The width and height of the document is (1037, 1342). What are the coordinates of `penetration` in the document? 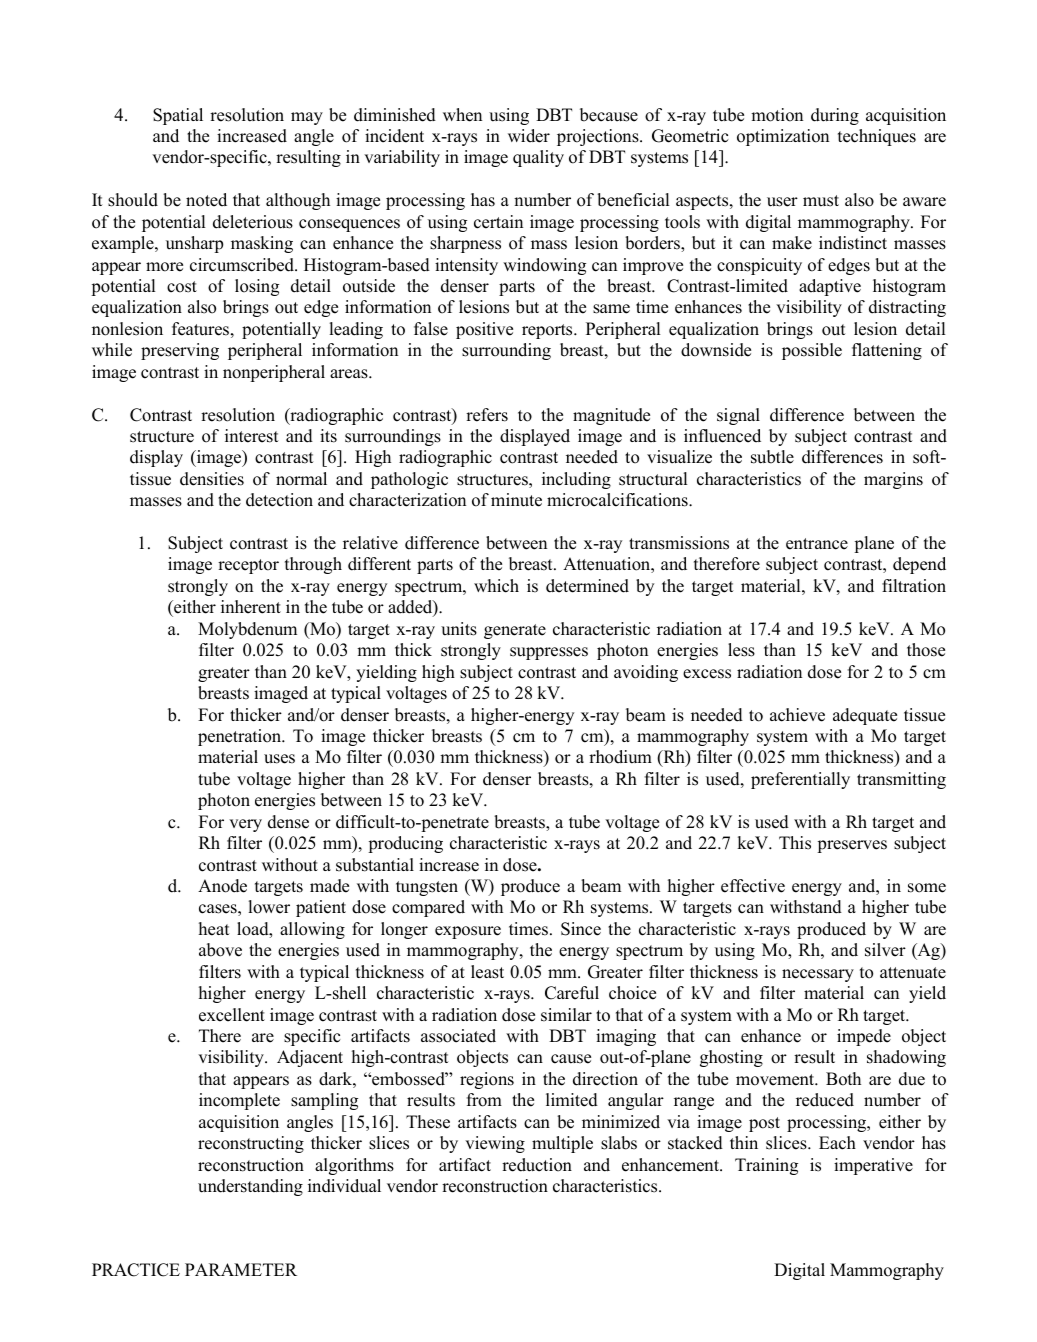 It's located at (241, 737).
